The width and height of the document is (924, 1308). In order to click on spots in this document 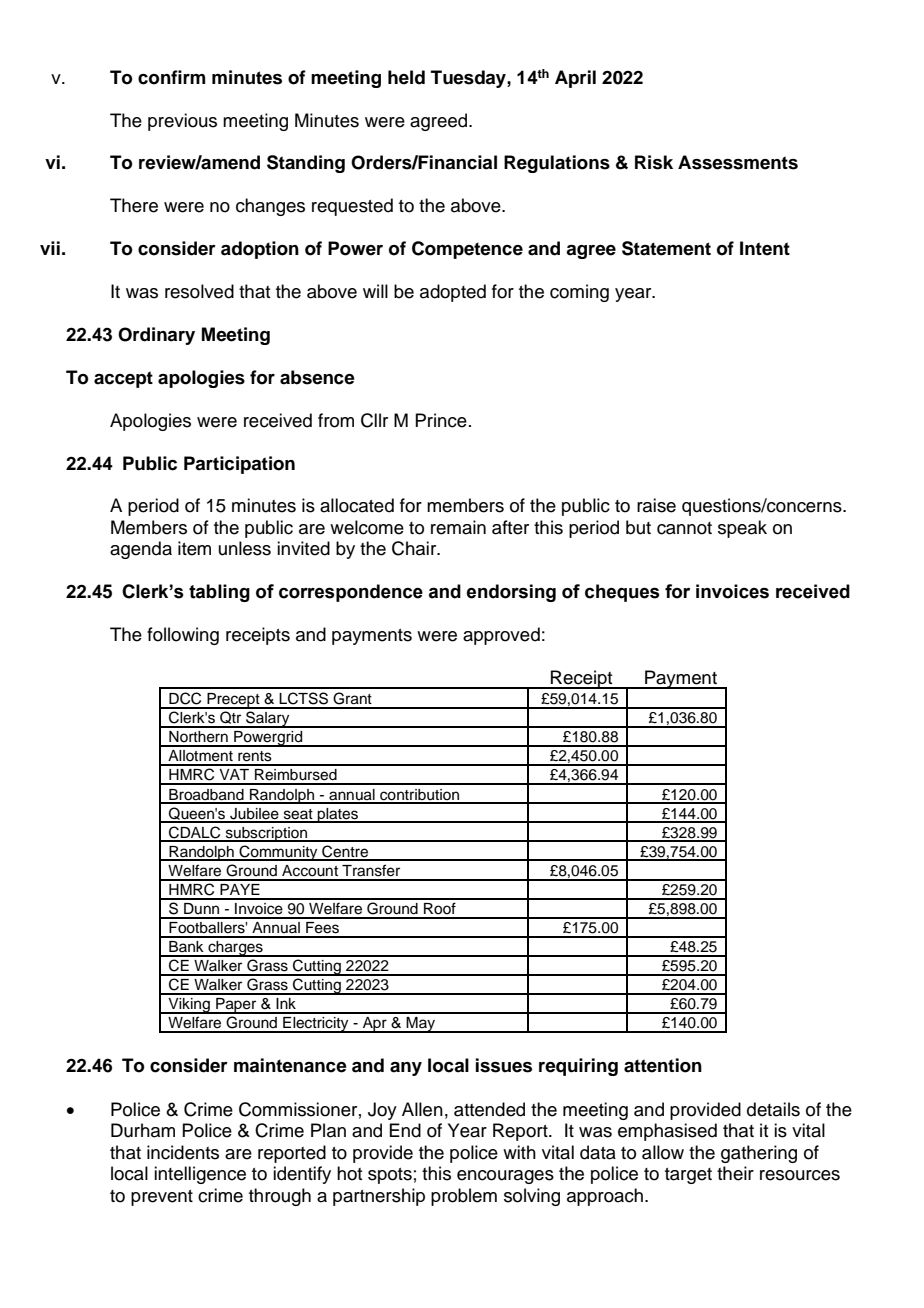, I will do `click(390, 1176)`.
